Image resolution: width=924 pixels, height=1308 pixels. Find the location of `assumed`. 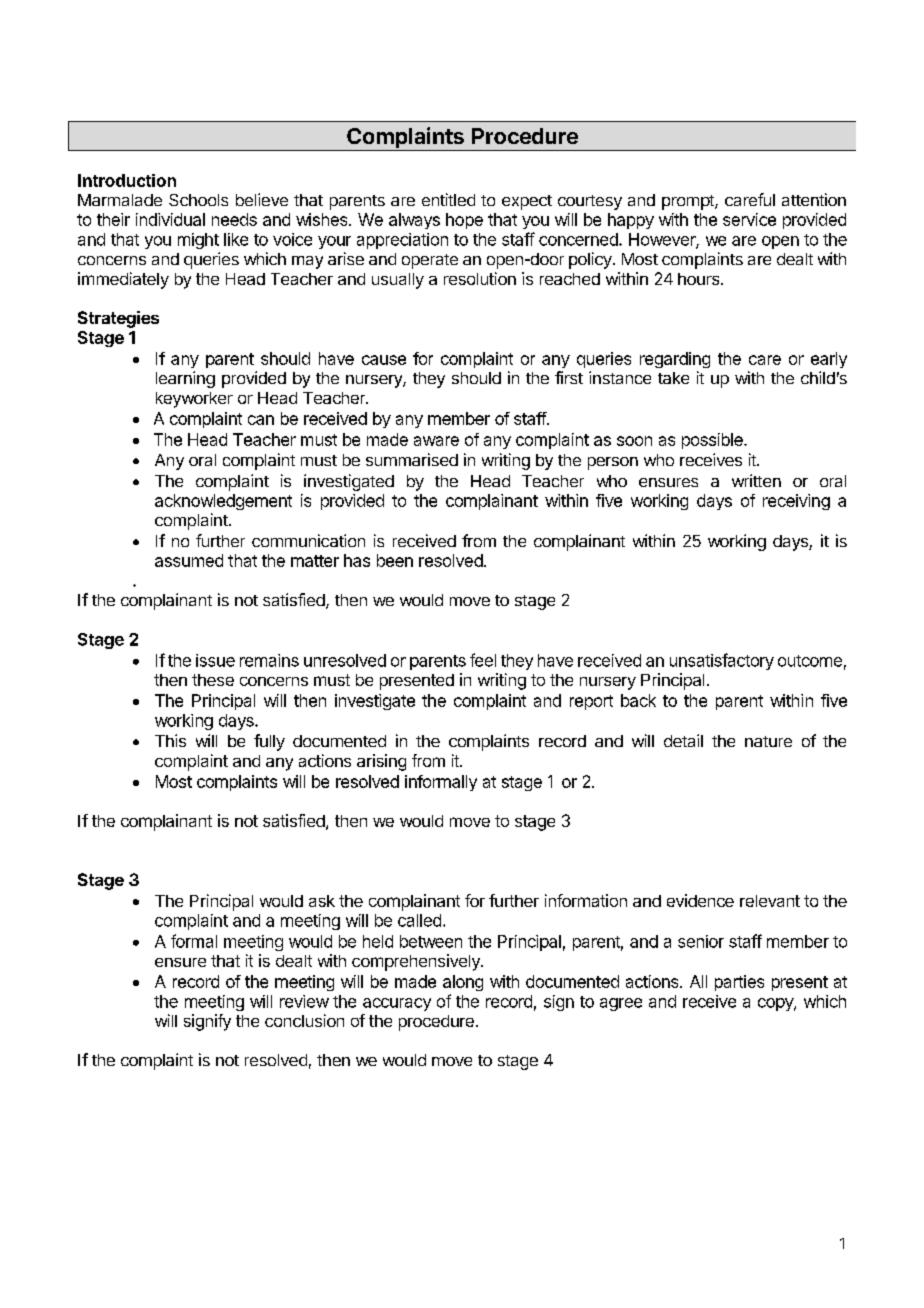

assumed is located at coordinates (189, 560).
